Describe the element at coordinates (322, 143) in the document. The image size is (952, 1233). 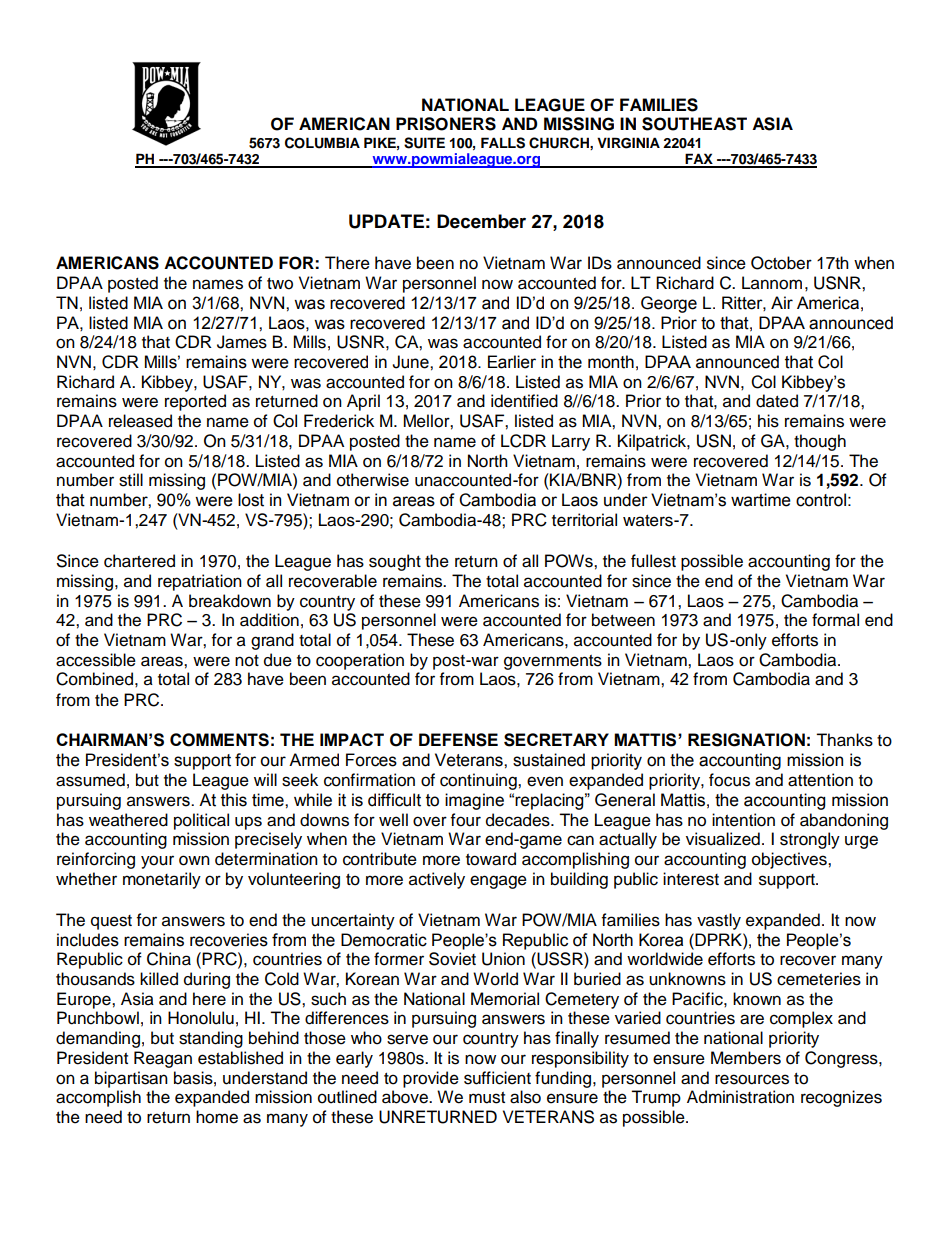
I see `COLUMBIA` at that location.
